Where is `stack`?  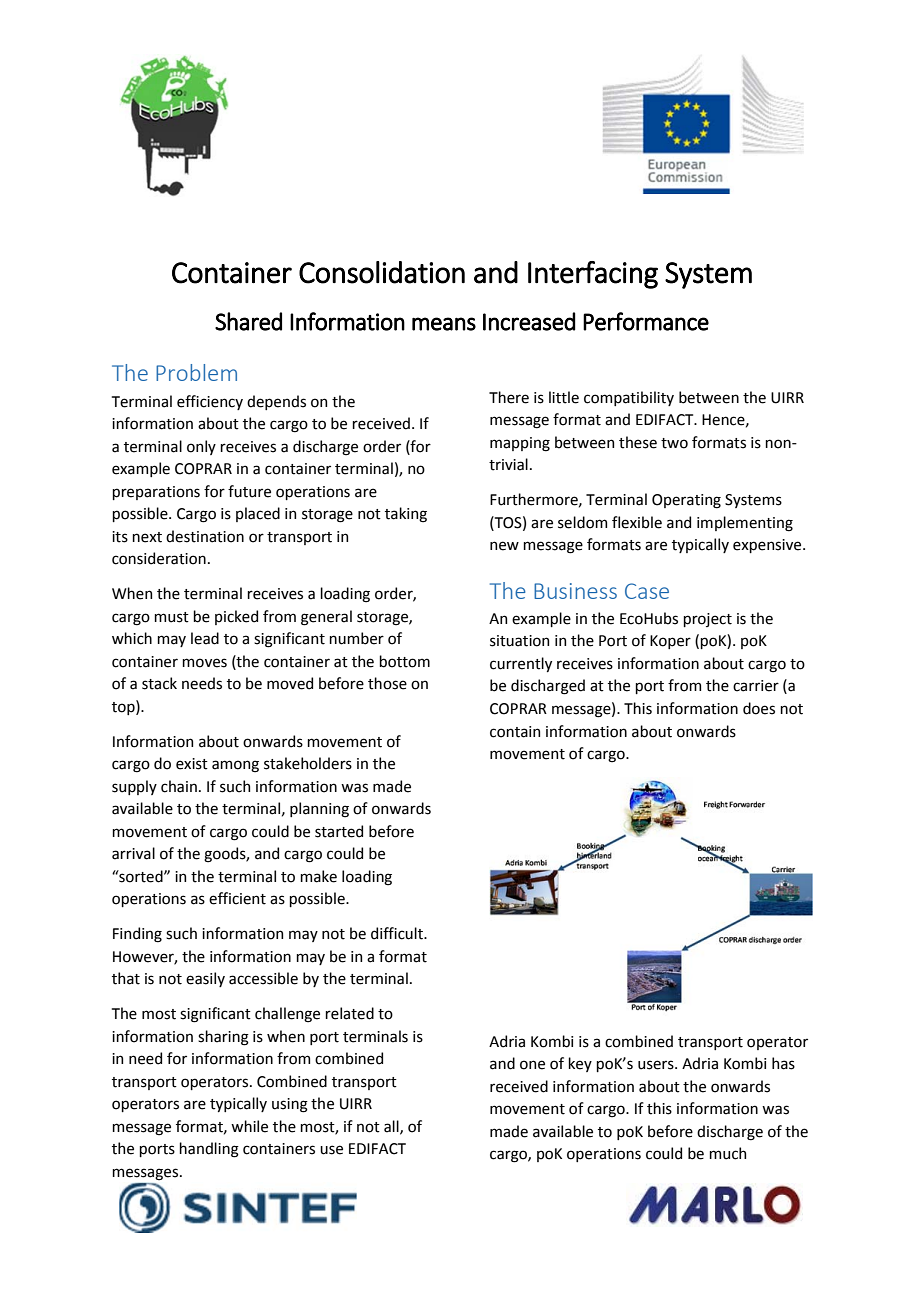 stack is located at coordinates (159, 683).
